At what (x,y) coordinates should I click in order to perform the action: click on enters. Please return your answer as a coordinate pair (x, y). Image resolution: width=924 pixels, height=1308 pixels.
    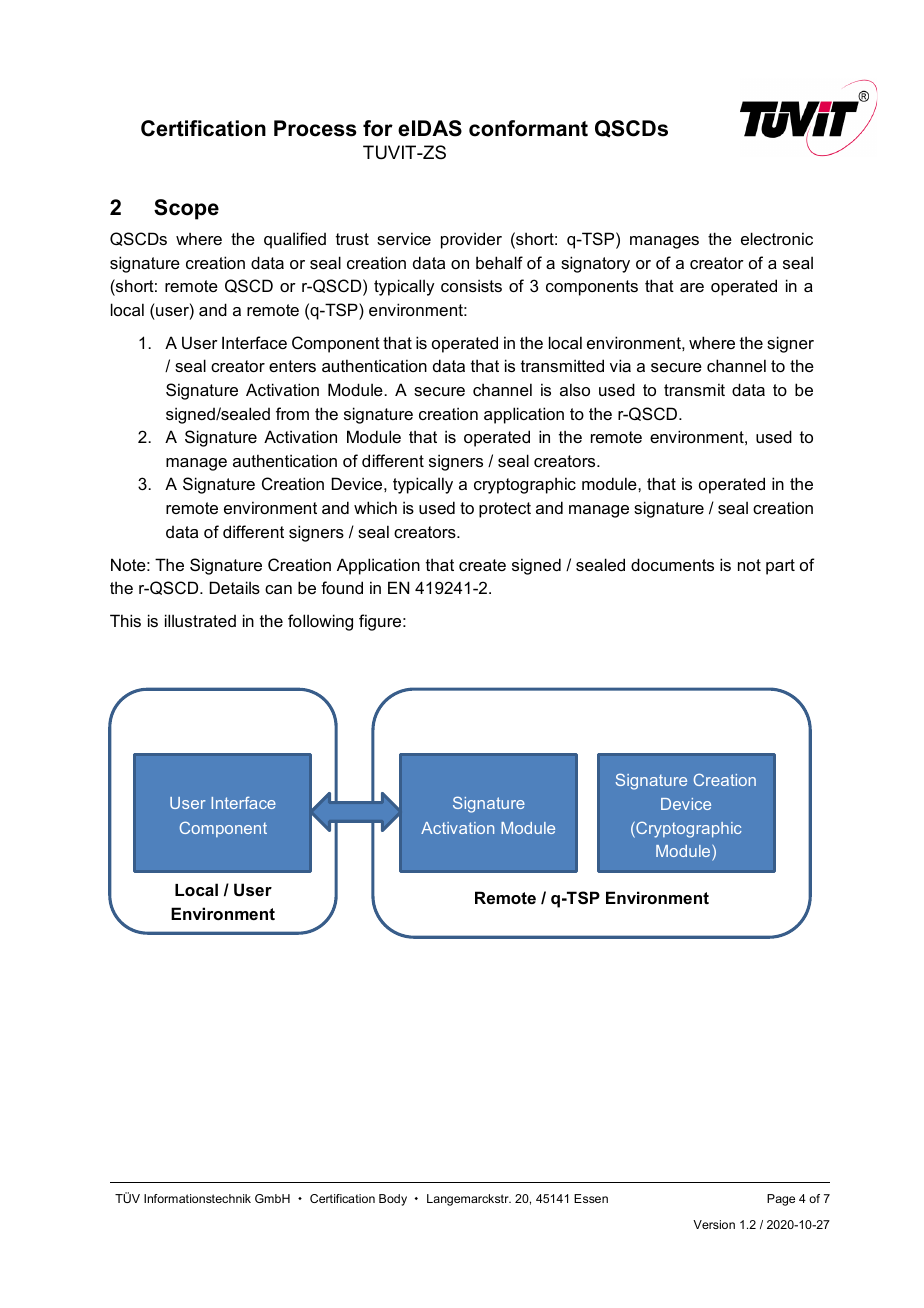
    Looking at the image, I should click on (292, 366).
